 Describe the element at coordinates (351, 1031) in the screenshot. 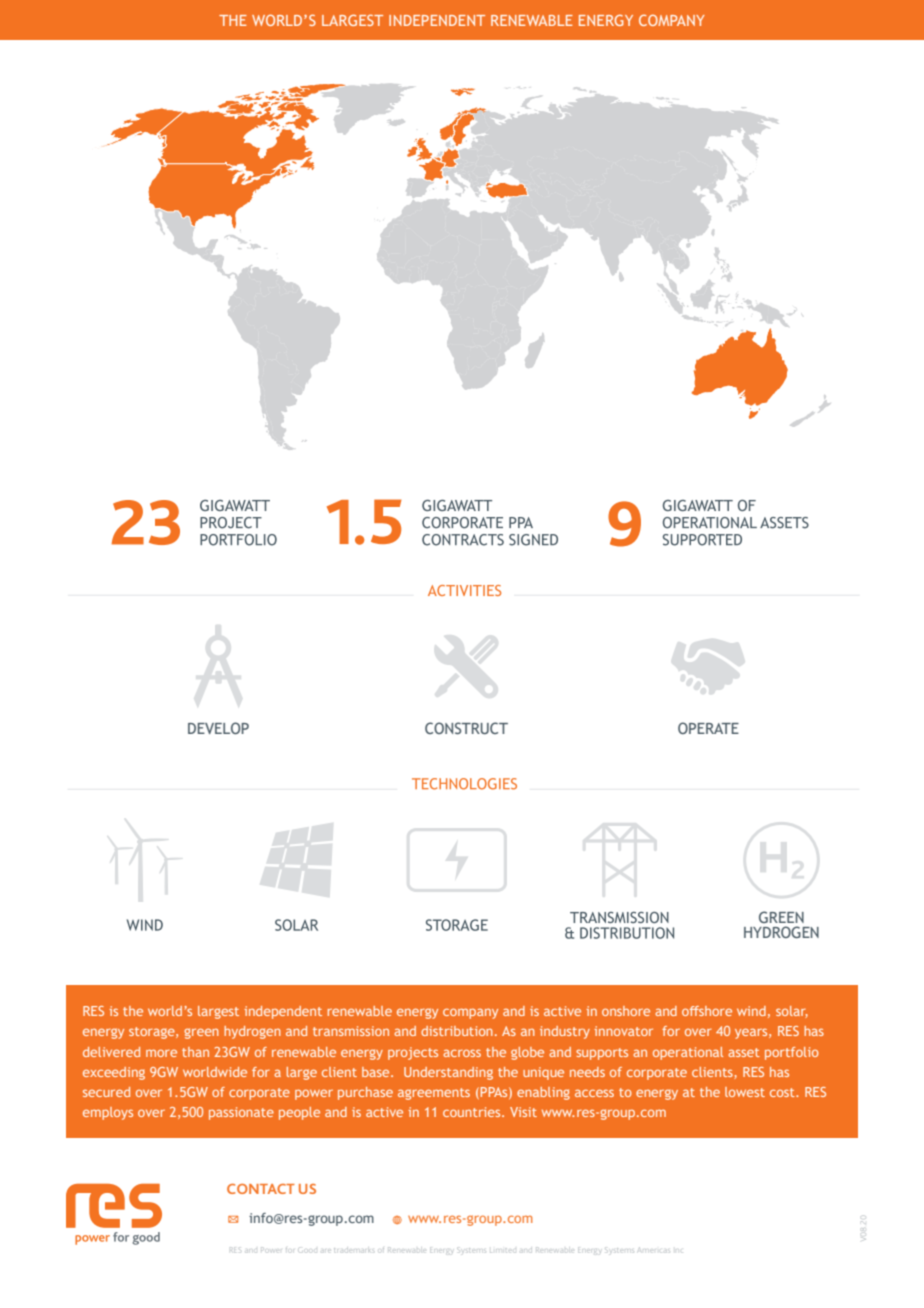

I see `transmission` at that location.
